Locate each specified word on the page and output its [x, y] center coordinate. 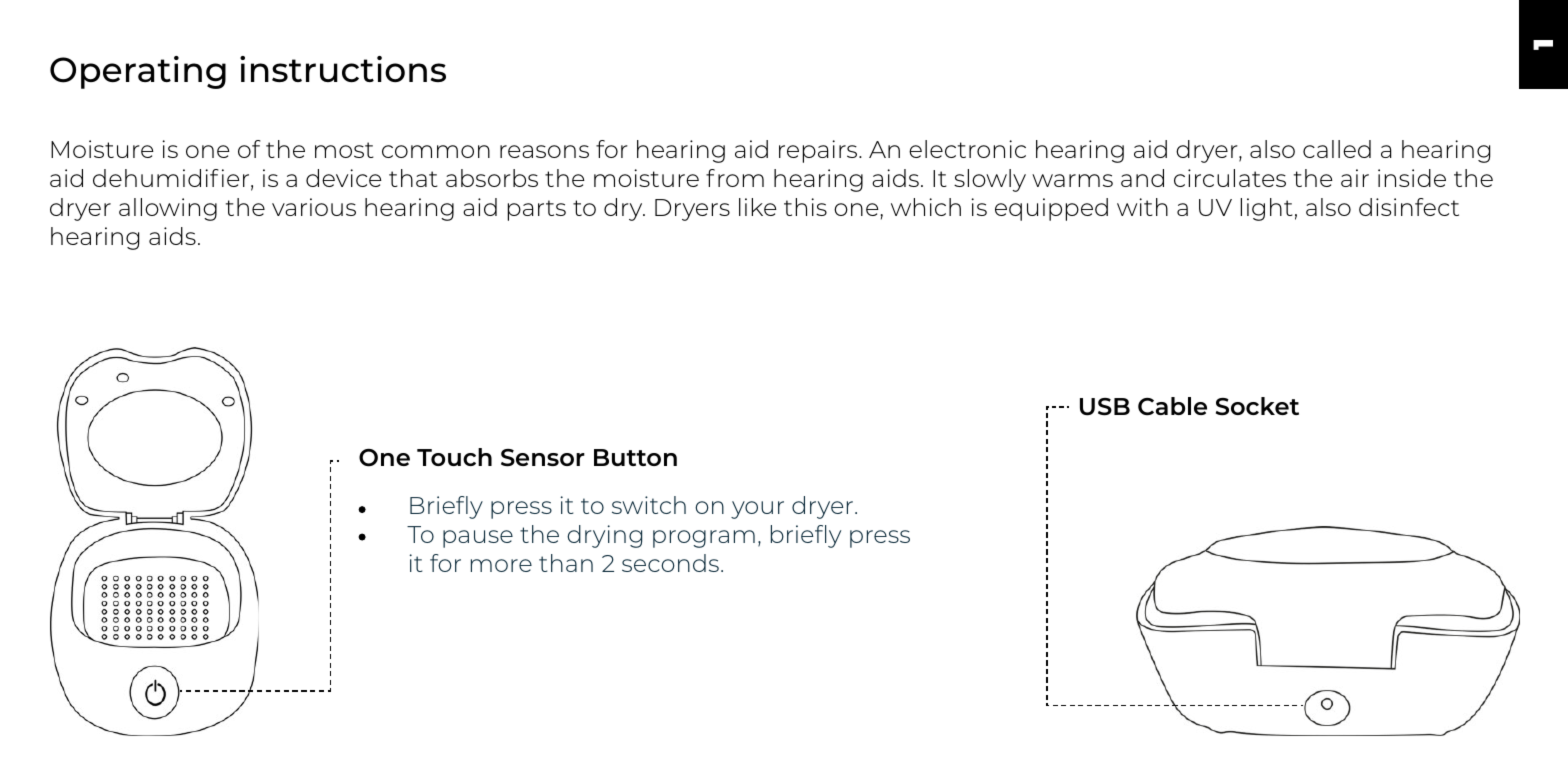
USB [1105, 407]
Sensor [543, 458]
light [1267, 209]
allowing [168, 209]
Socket [1257, 406]
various [314, 207]
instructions [343, 69]
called [1337, 149]
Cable [1172, 406]
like [758, 207]
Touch [454, 457]
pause [478, 539]
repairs [819, 151]
